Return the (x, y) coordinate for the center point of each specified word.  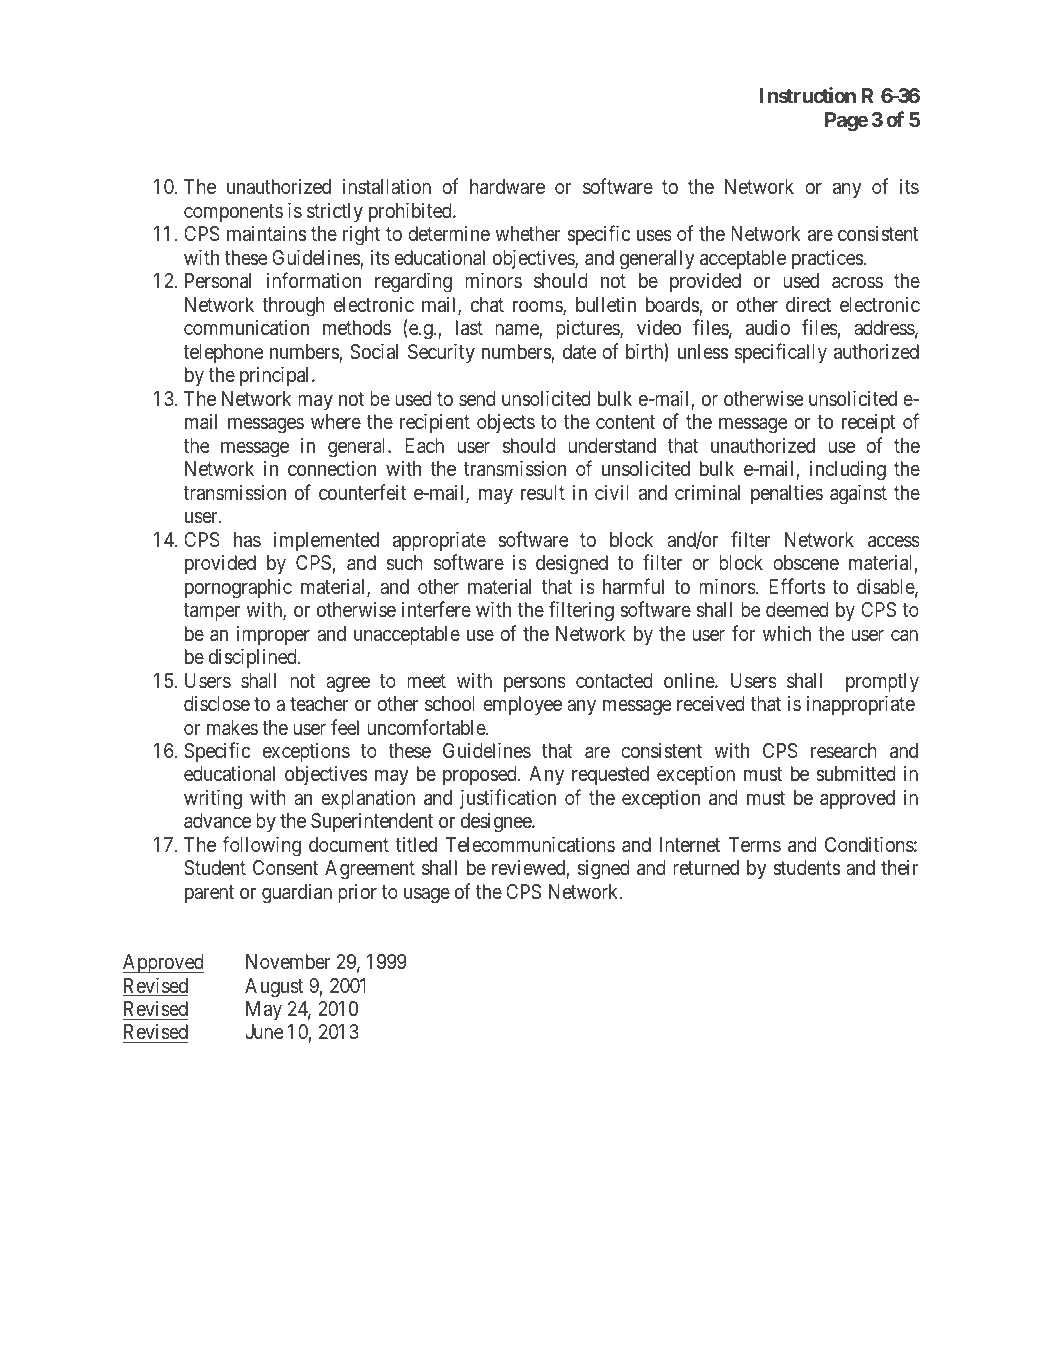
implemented (326, 541)
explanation (368, 799)
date (579, 351)
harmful (633, 586)
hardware (507, 186)
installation (387, 186)
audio (768, 327)
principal (276, 376)
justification (508, 799)
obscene (806, 562)
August (274, 988)
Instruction (808, 95)
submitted (855, 773)
